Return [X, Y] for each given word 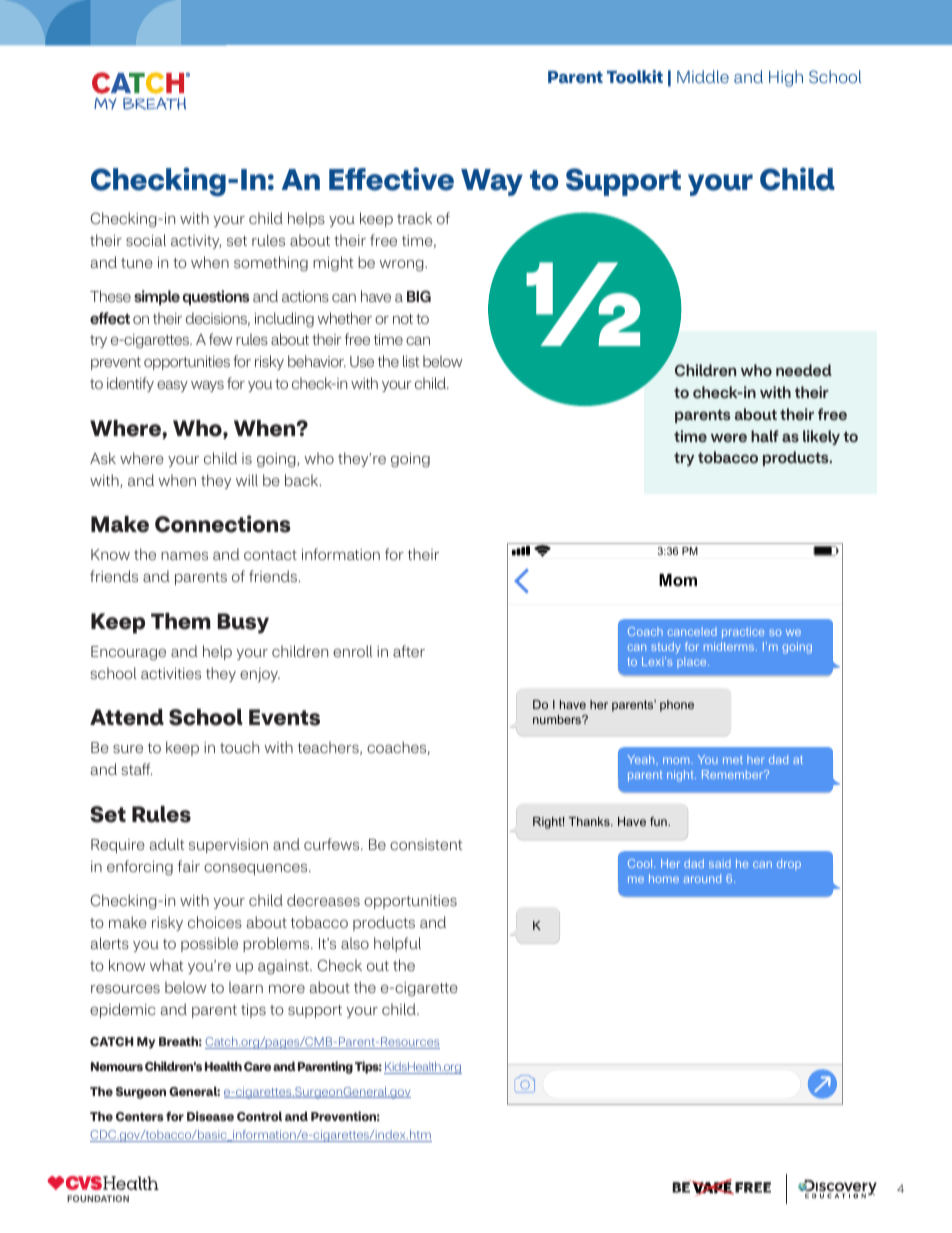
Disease [210, 1116]
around [702, 878]
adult [167, 844]
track [414, 218]
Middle [703, 76]
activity [196, 242]
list [411, 361]
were [729, 437]
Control [259, 1116]
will [247, 480]
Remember [734, 774]
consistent [426, 844]
